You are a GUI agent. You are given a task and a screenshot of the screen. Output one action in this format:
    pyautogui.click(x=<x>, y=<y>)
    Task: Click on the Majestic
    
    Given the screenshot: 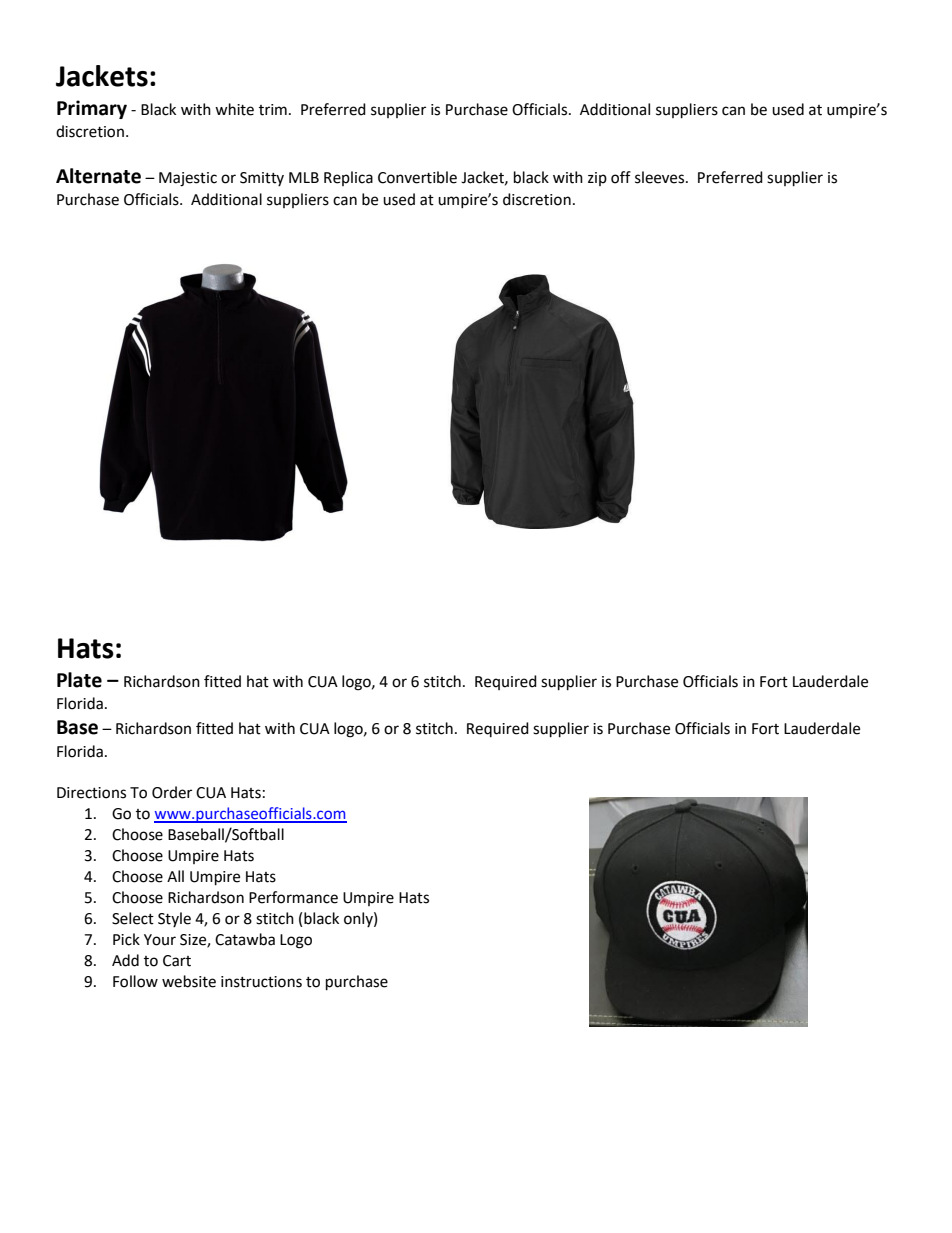 What is the action you would take?
    pyautogui.click(x=188, y=179)
